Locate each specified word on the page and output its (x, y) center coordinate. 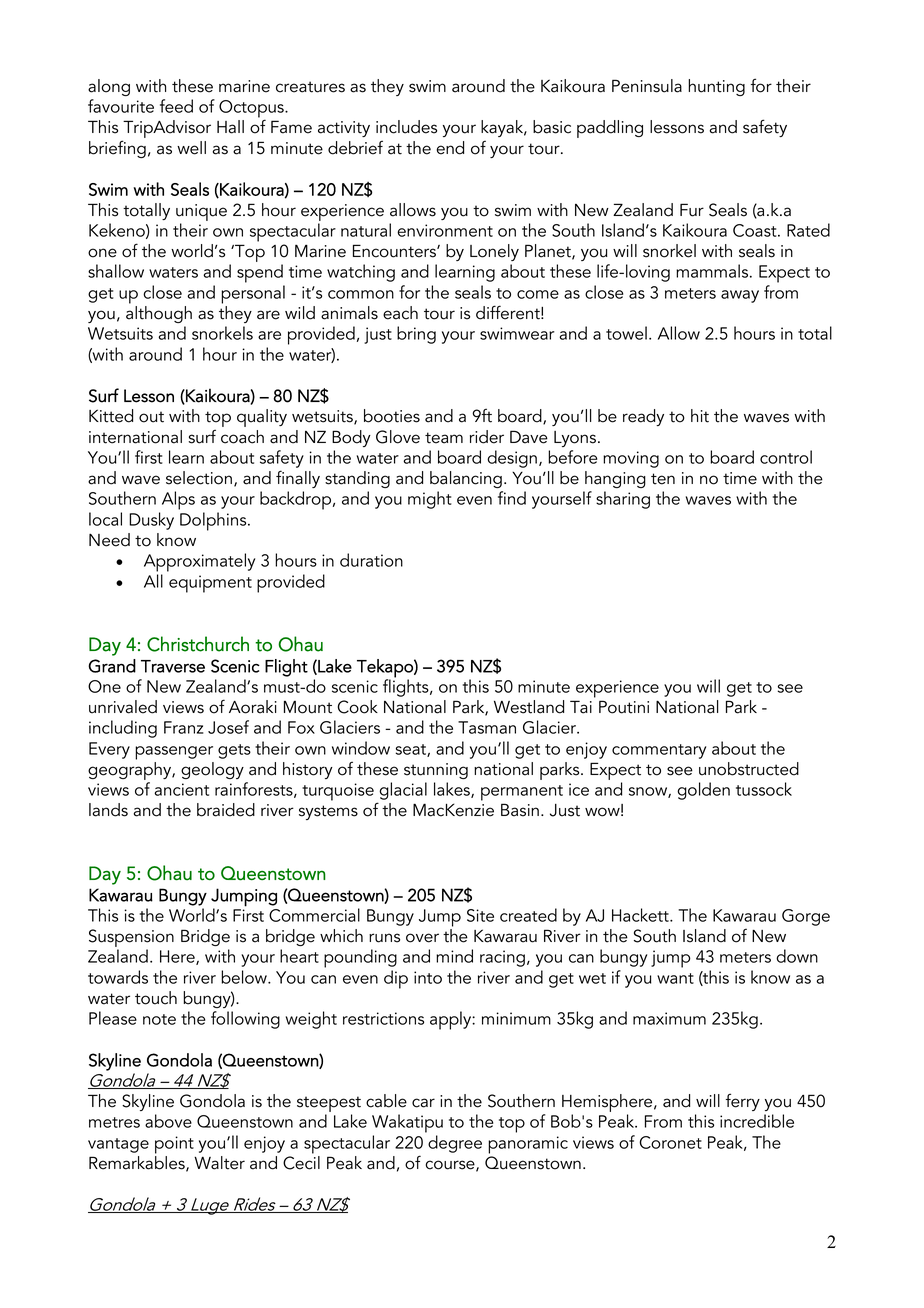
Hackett (641, 915)
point (174, 1145)
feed (176, 106)
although (159, 314)
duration (371, 560)
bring (416, 335)
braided (226, 810)
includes (406, 127)
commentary (659, 751)
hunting (716, 87)
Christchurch (198, 644)
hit (700, 416)
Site (480, 915)
